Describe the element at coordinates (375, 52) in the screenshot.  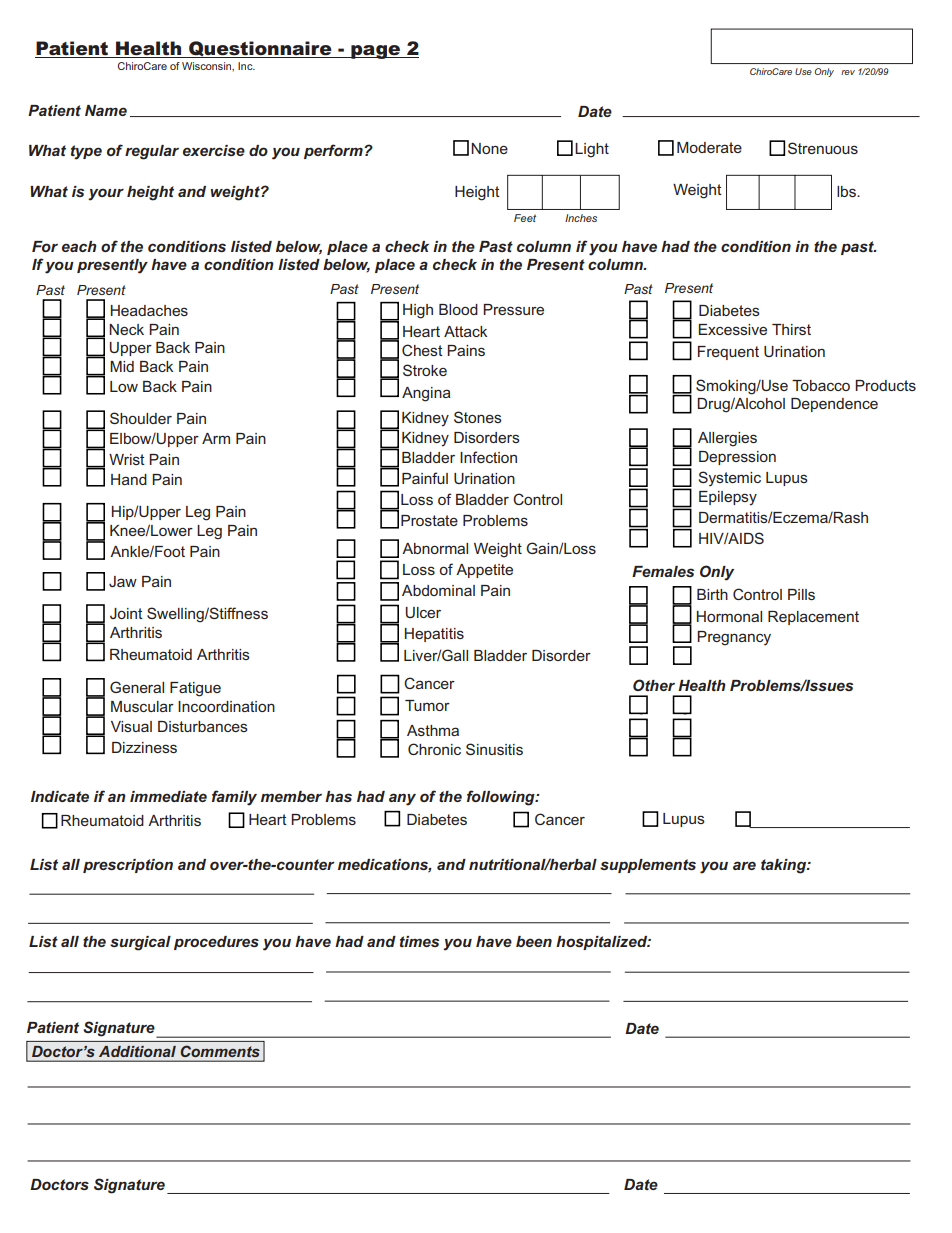
I see `page` at that location.
